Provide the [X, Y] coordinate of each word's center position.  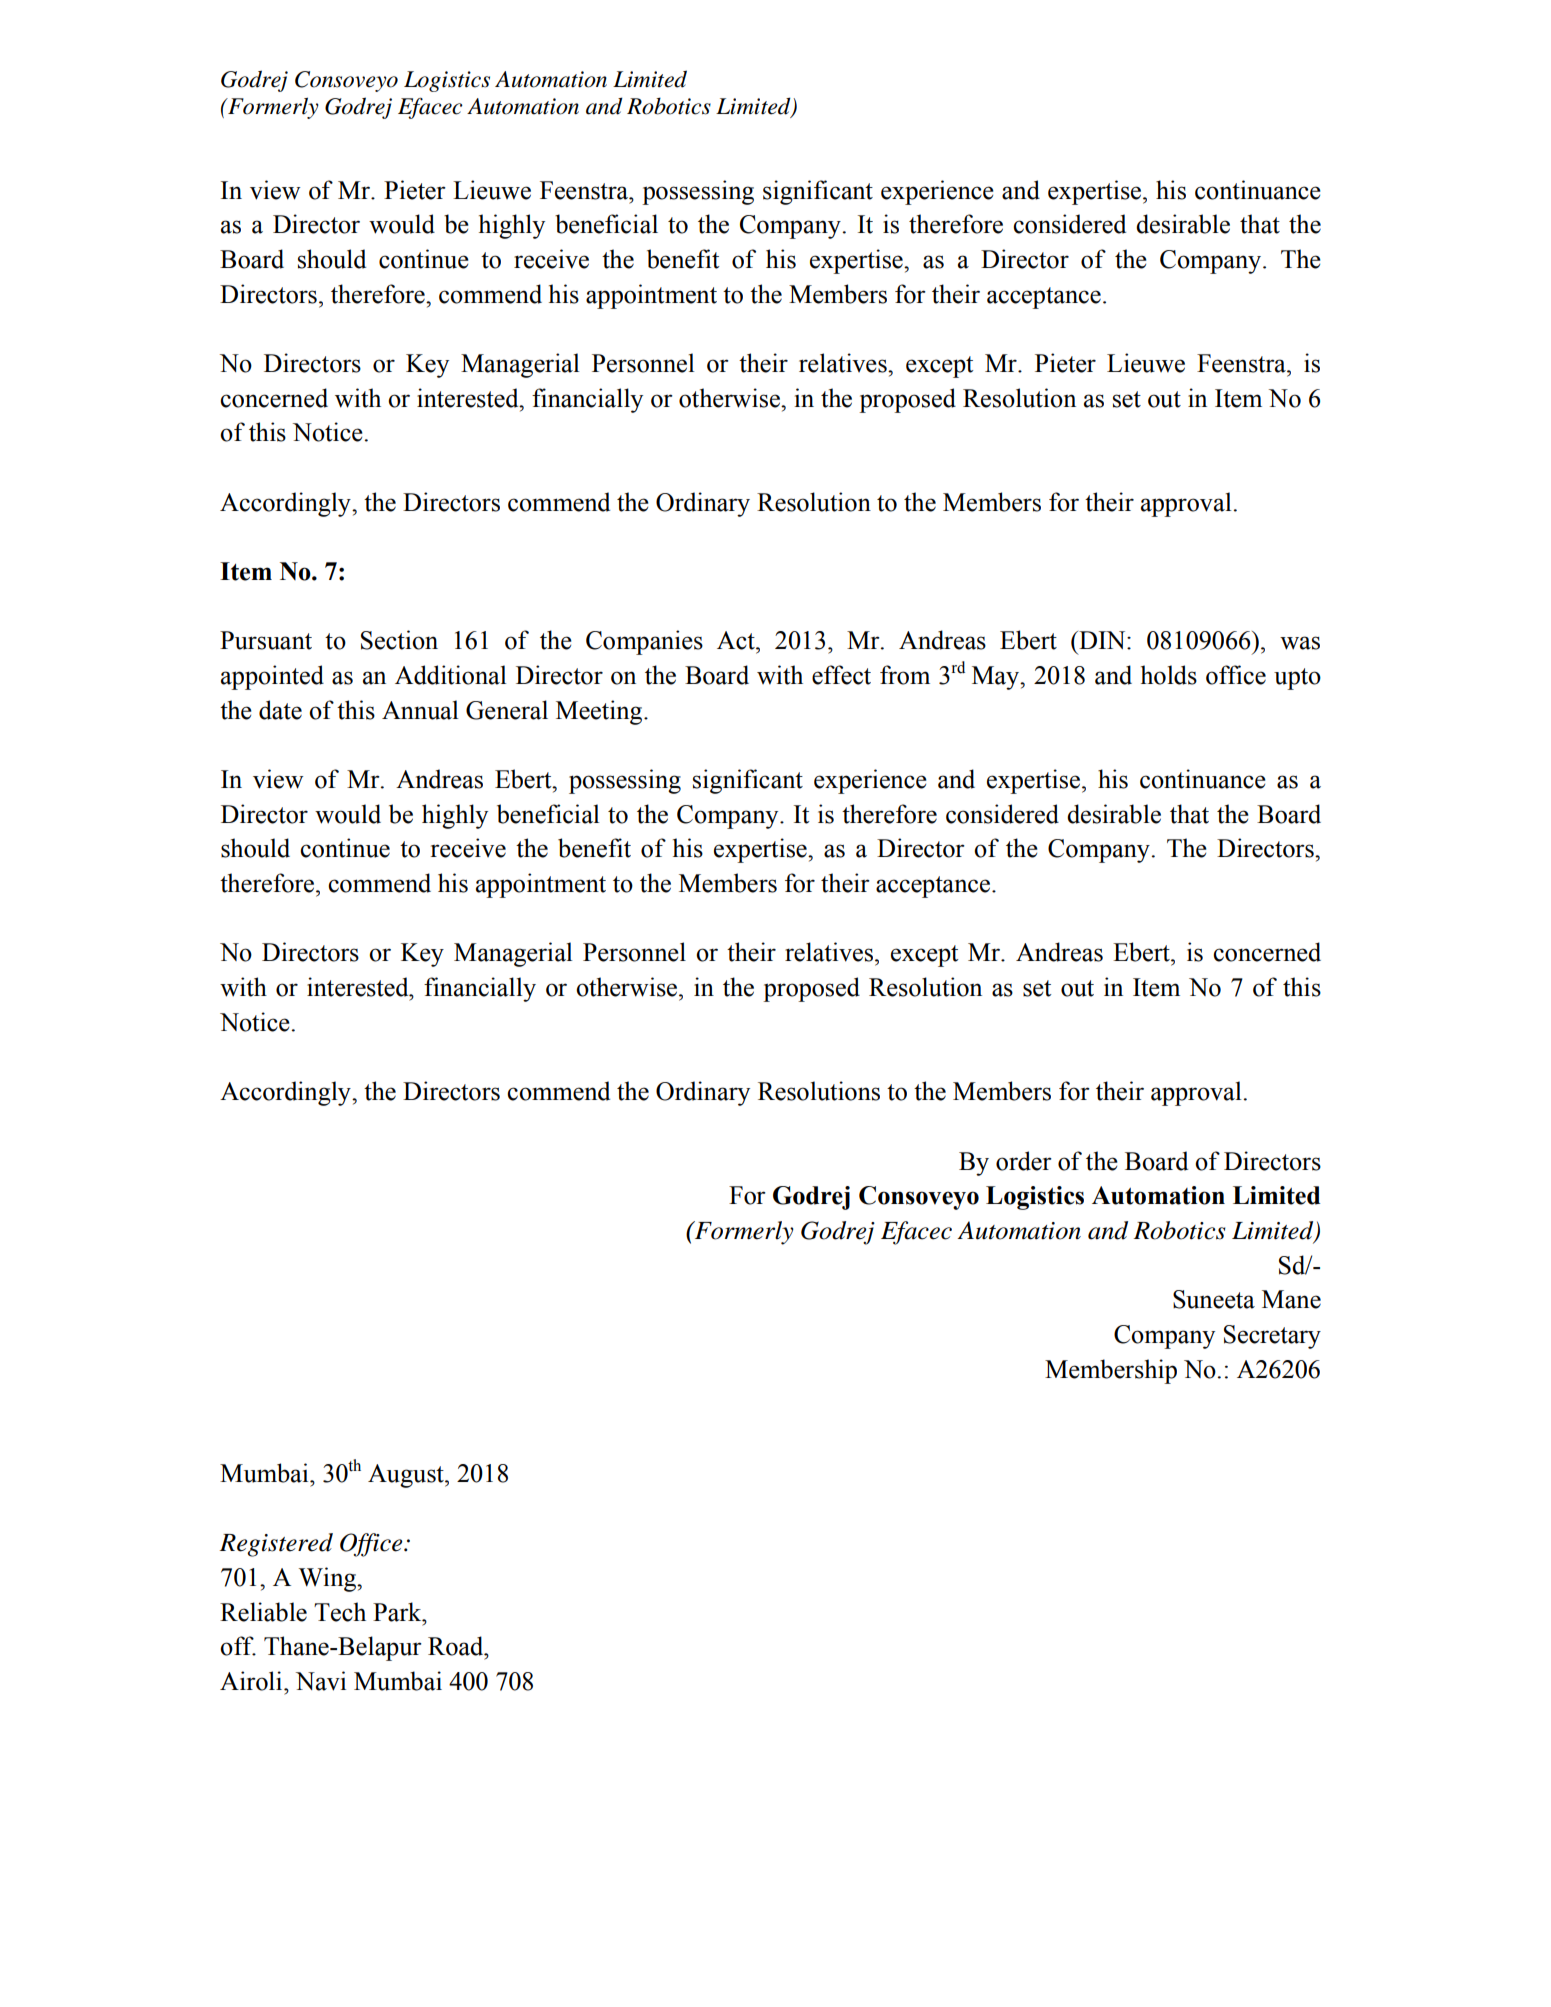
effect [841, 675]
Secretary [1272, 1337]
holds [1169, 675]
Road [457, 1646]
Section [399, 640]
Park [398, 1612]
